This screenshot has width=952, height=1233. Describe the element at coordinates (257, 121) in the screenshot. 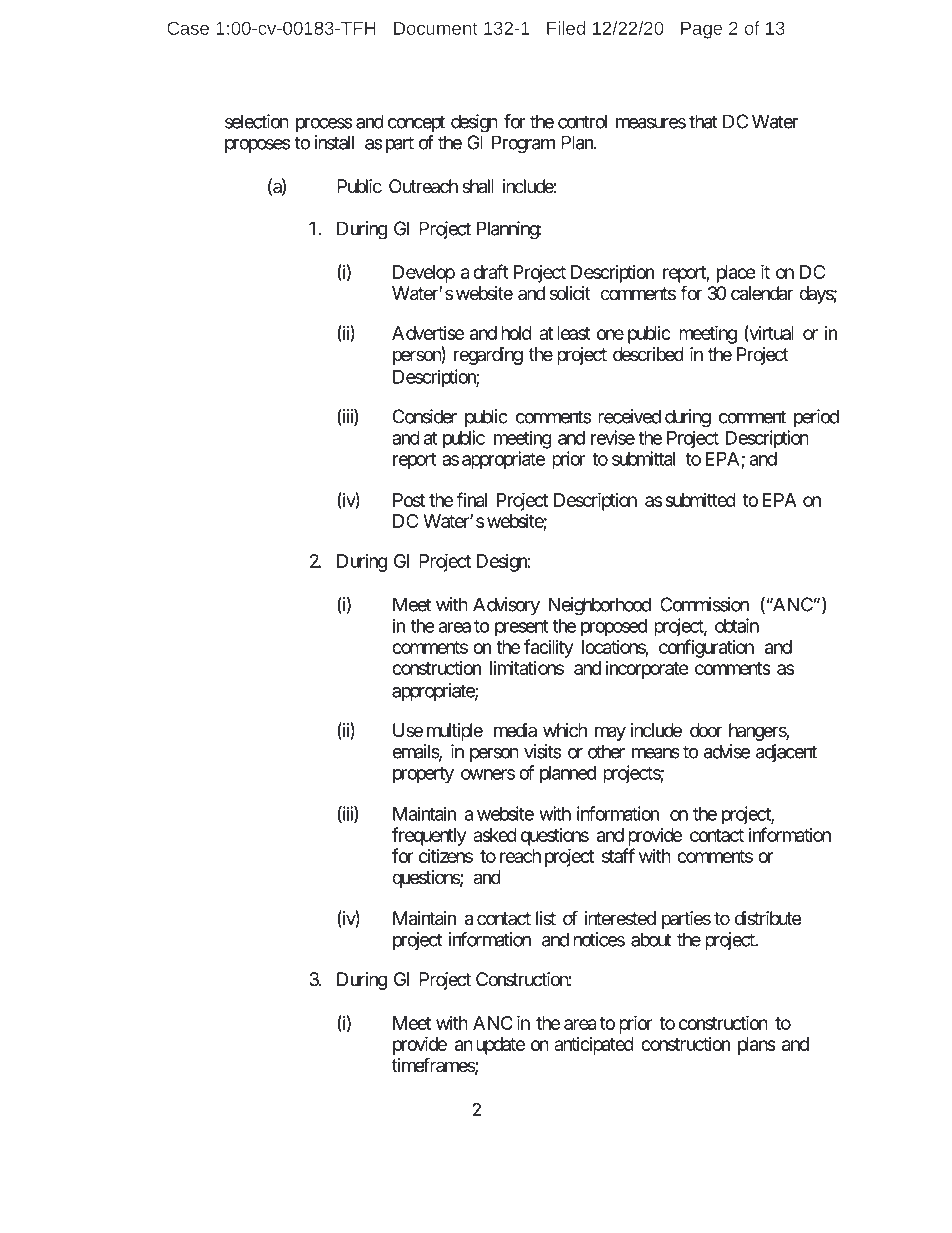

I see `selection` at that location.
